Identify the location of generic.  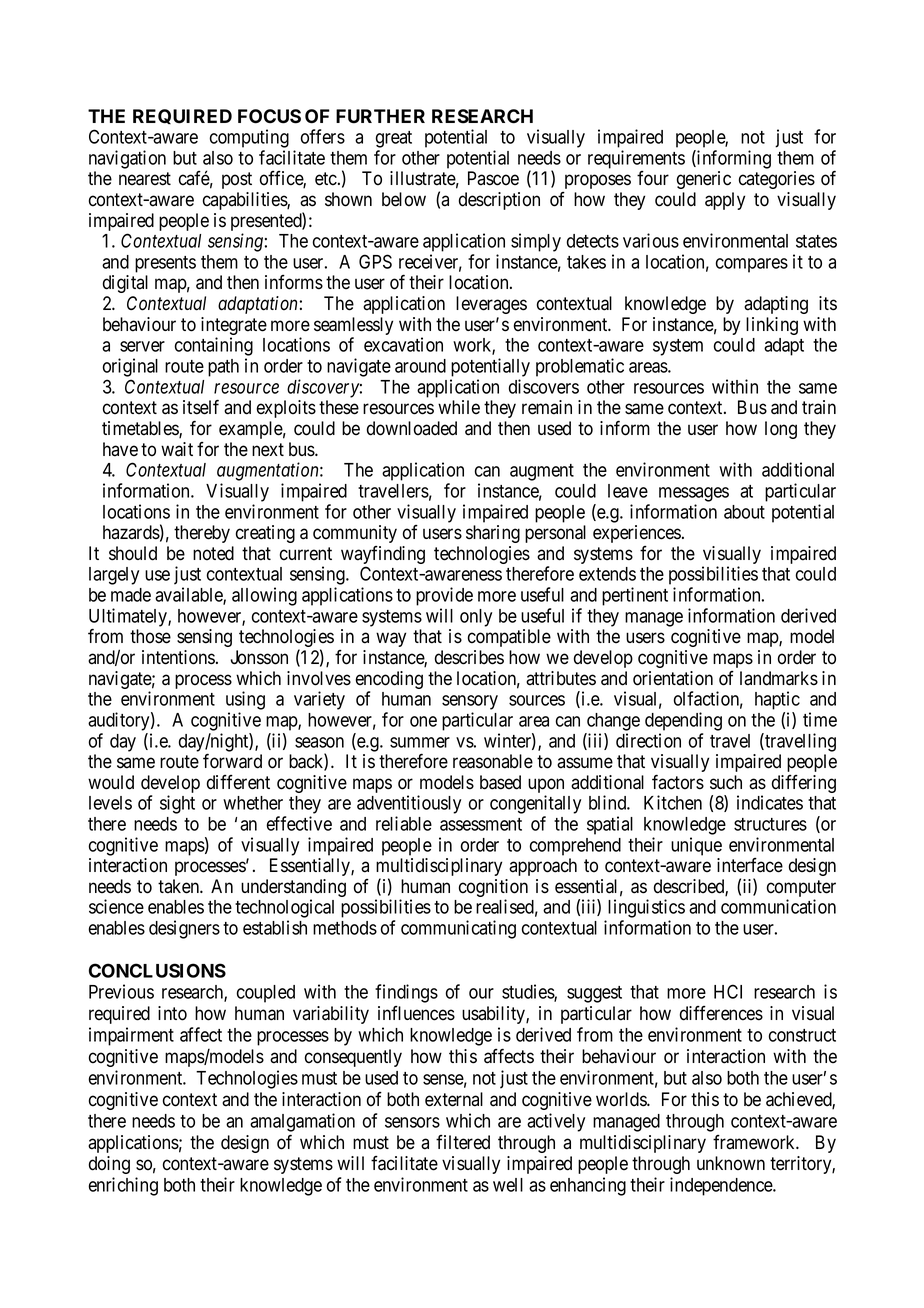
(704, 180).
